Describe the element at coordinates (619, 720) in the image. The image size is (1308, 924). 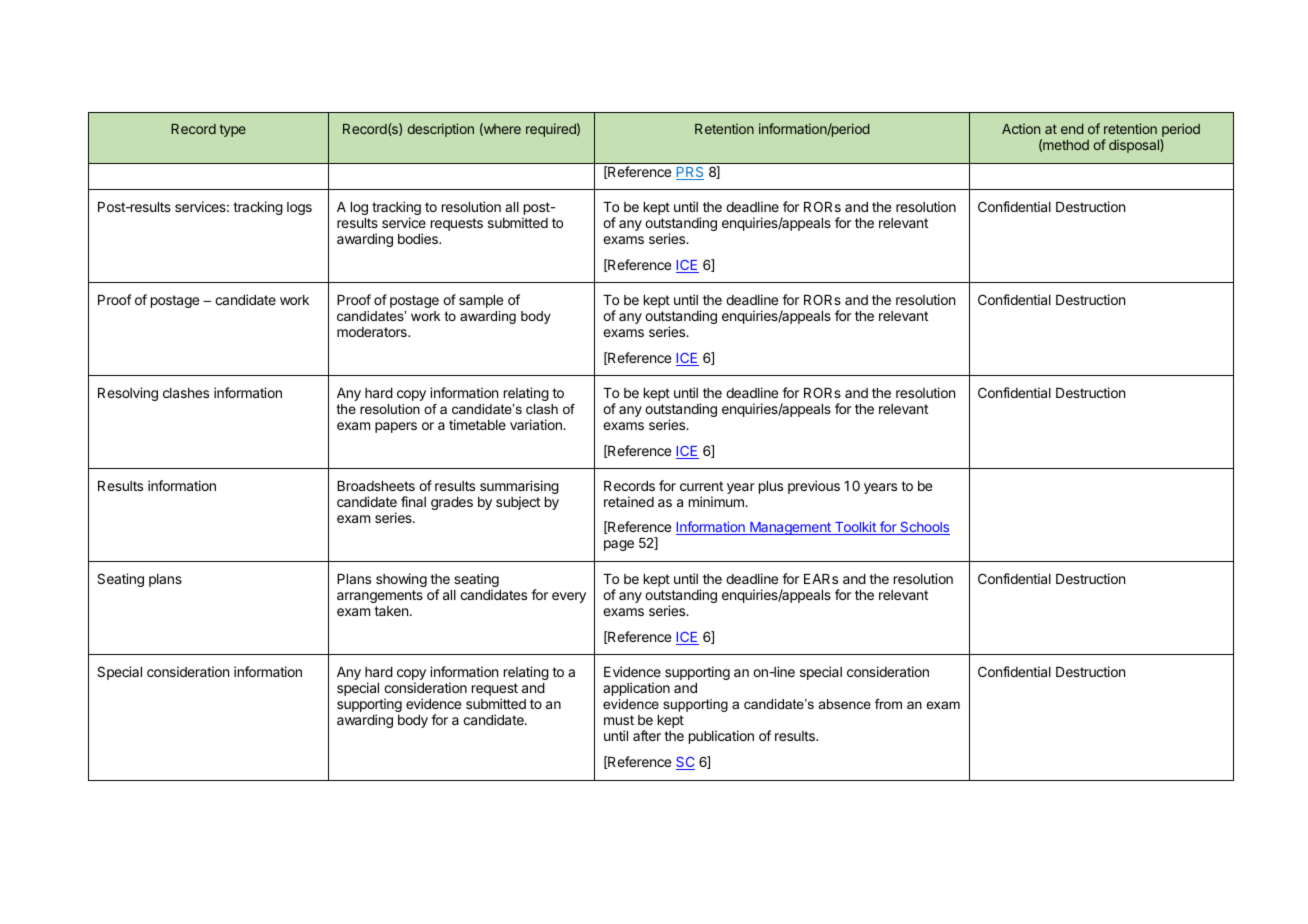
I see `must` at that location.
